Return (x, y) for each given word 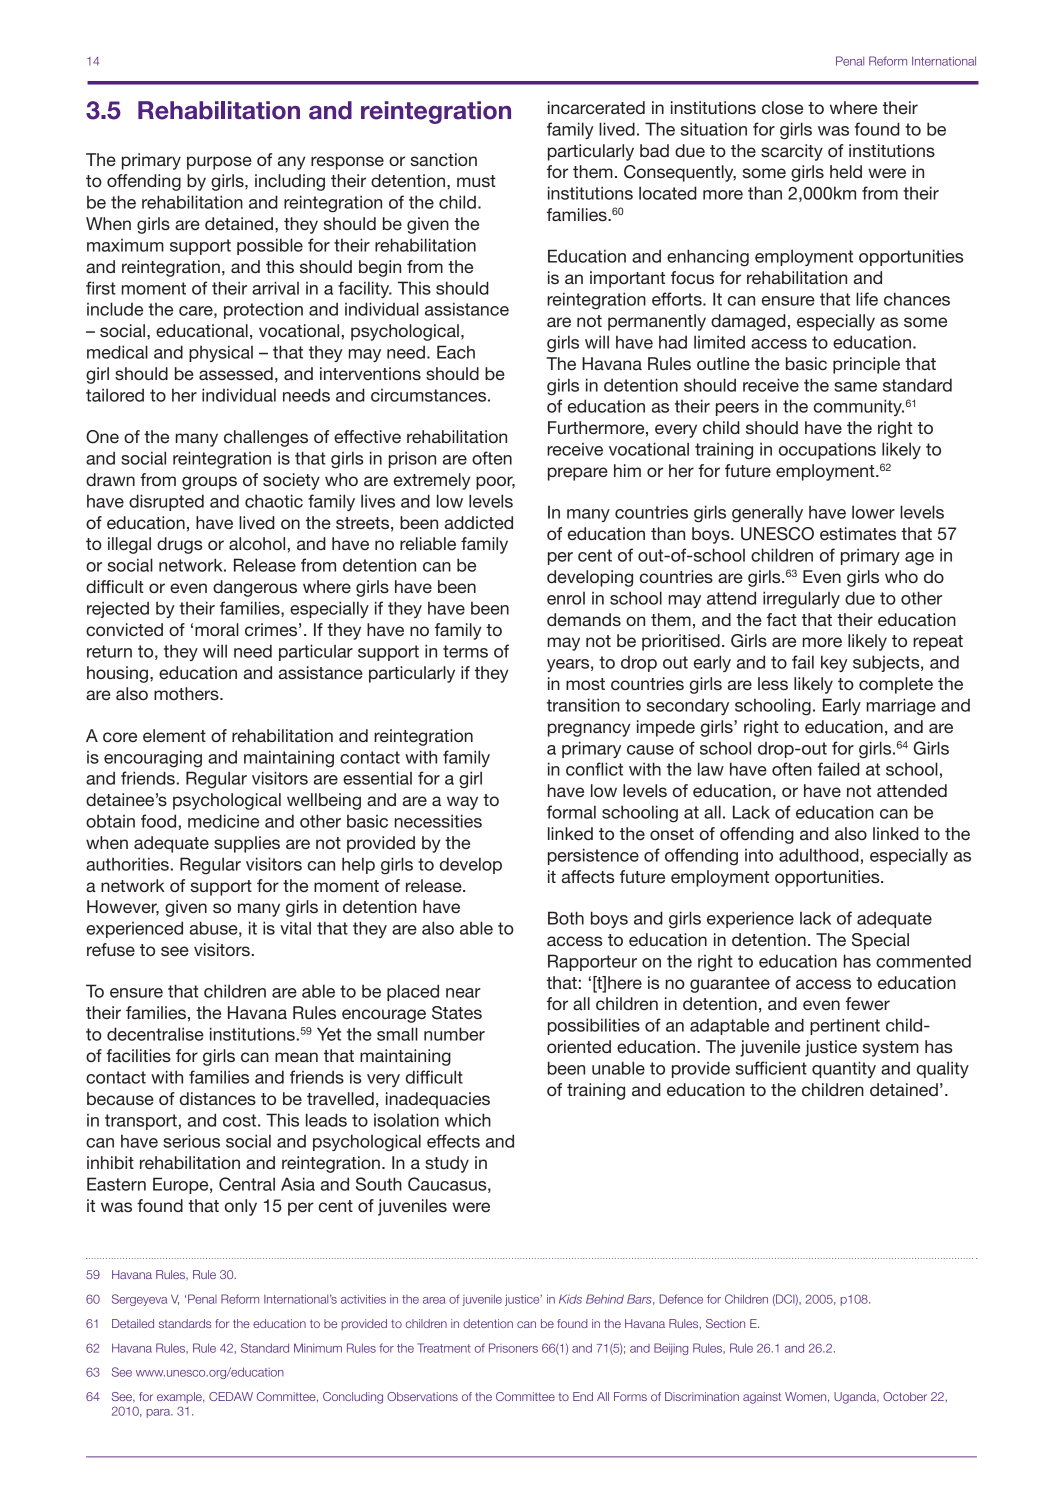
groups (209, 483)
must (476, 181)
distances (218, 1098)
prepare (578, 474)
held (846, 171)
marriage (901, 707)
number (454, 1034)
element (174, 735)
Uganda (856, 1398)
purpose (219, 163)
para (160, 1413)
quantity (844, 1069)
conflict (594, 769)
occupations (827, 450)
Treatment (444, 1348)
